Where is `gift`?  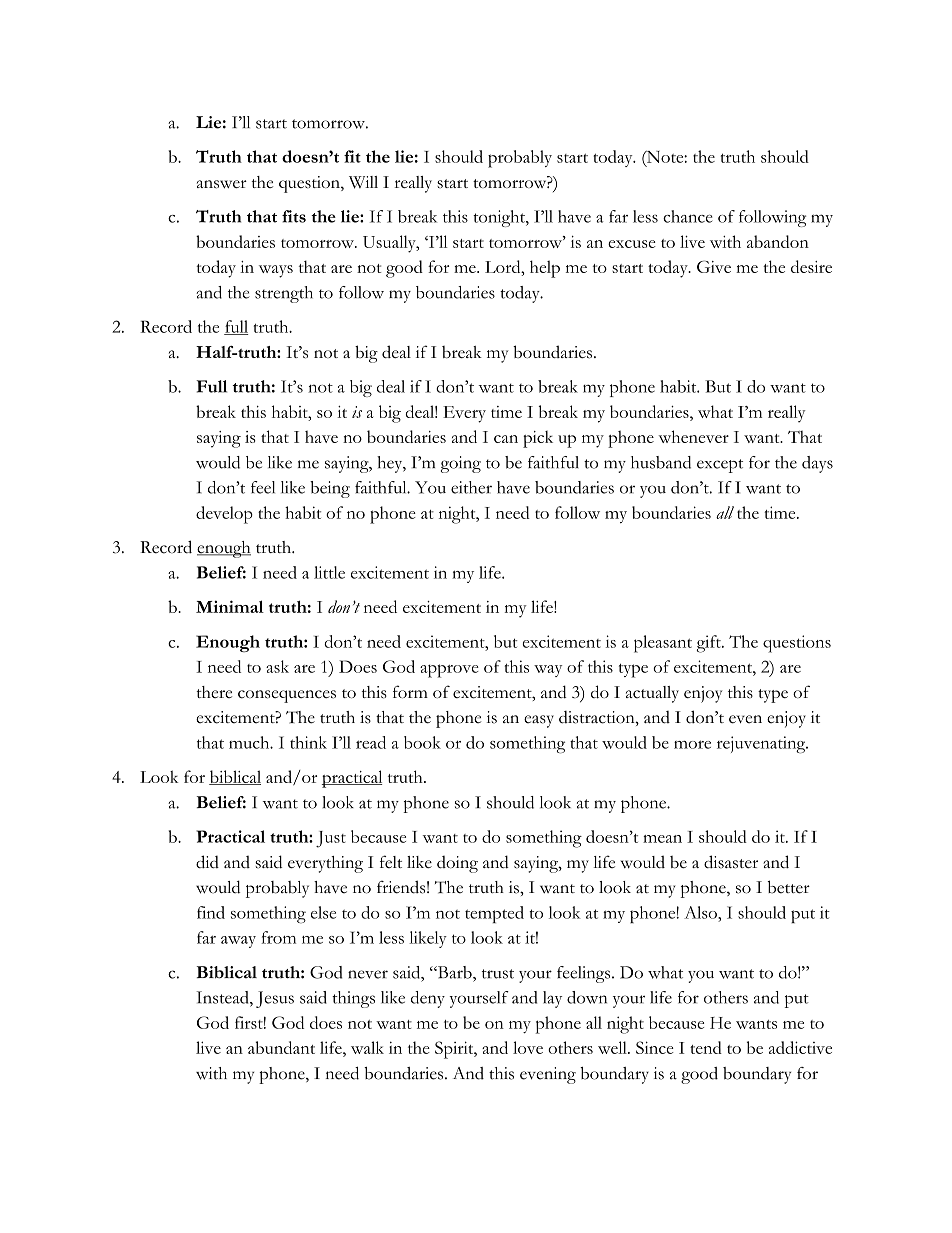
gift is located at coordinates (710, 644).
